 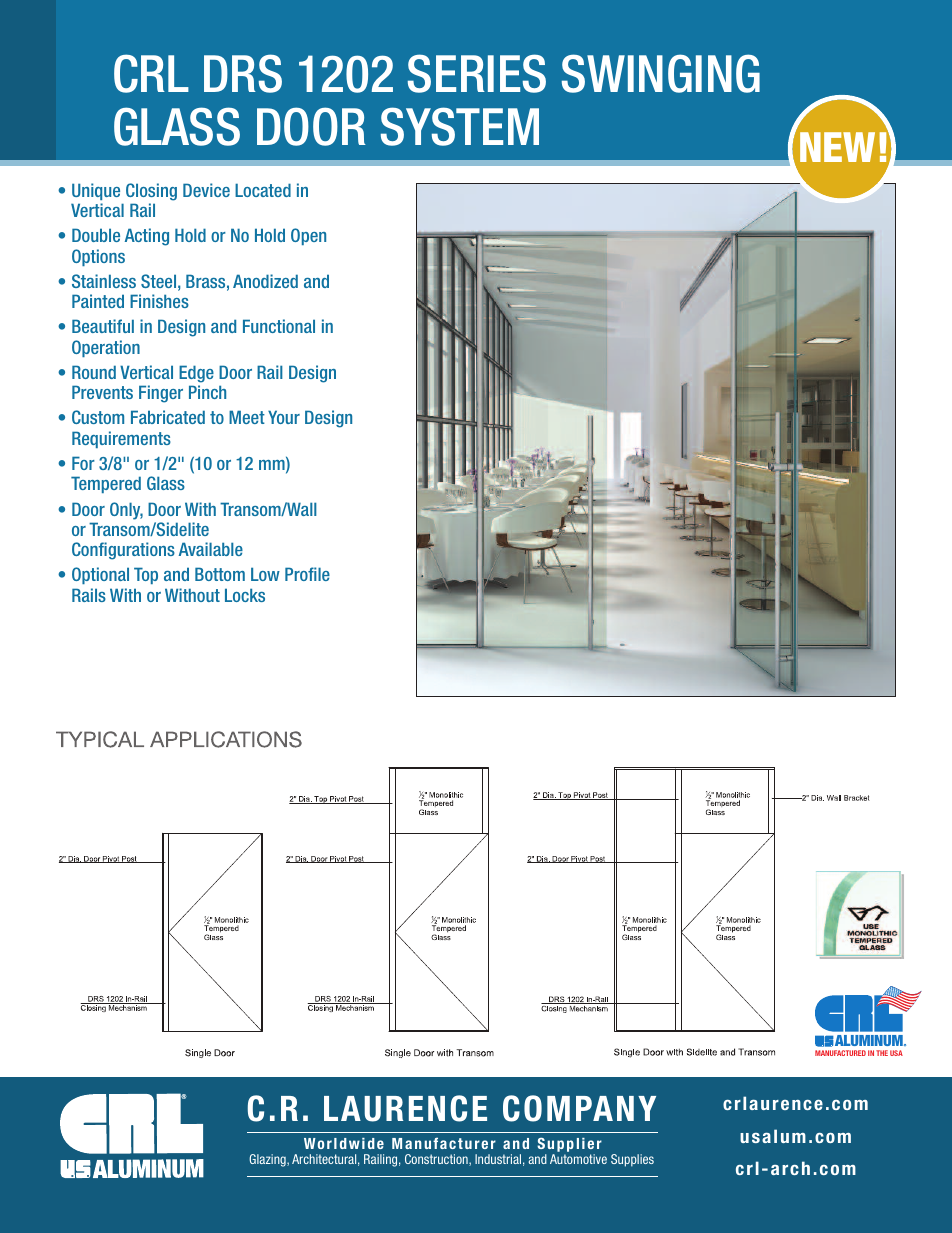 What do you see at coordinates (882, 1053) in the screenshot?
I see `THE` at bounding box center [882, 1053].
